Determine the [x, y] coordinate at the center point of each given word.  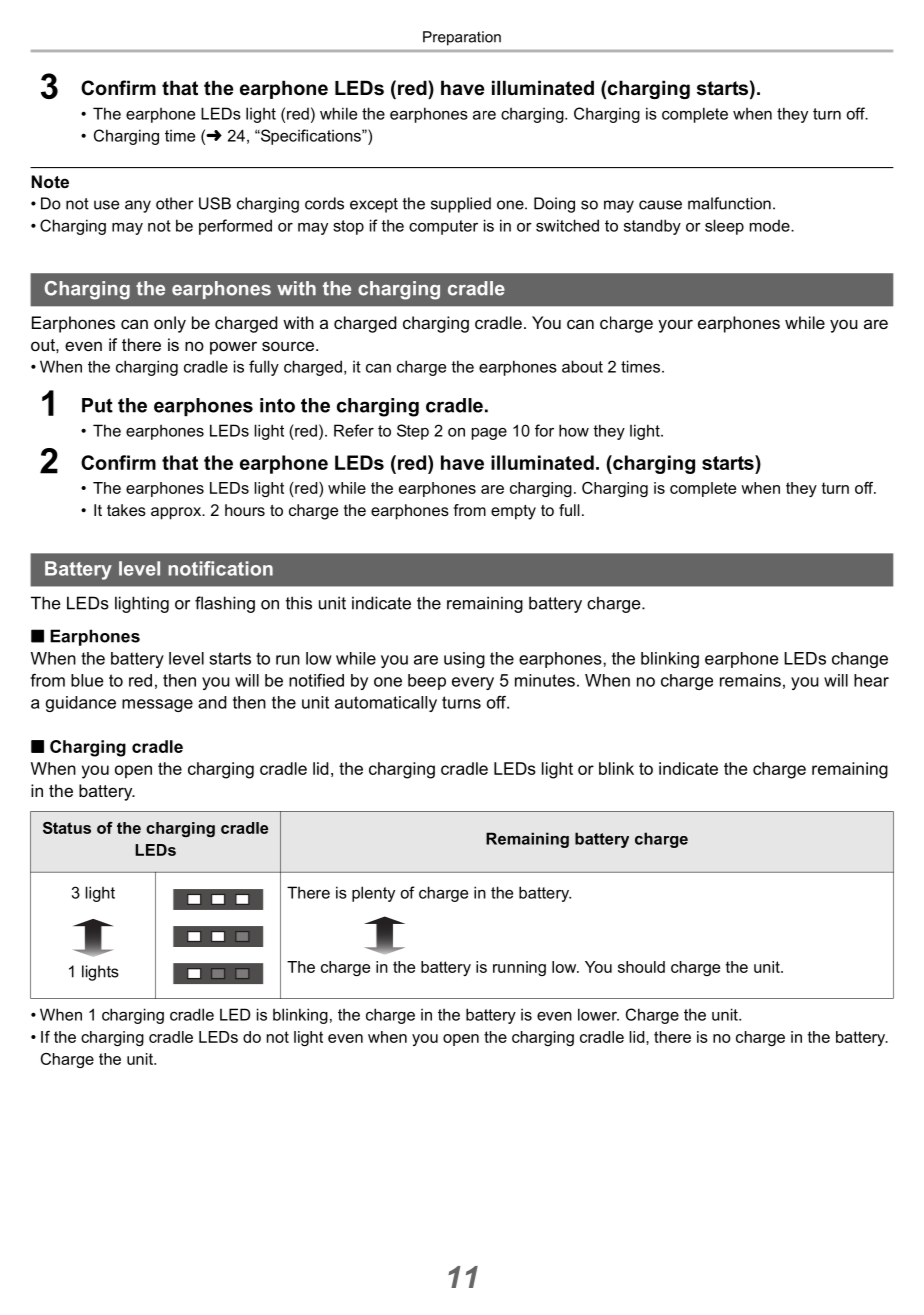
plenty [373, 894]
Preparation [462, 38]
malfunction [729, 203]
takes [126, 510]
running [519, 968]
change [860, 660]
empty [513, 512]
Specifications [311, 137]
